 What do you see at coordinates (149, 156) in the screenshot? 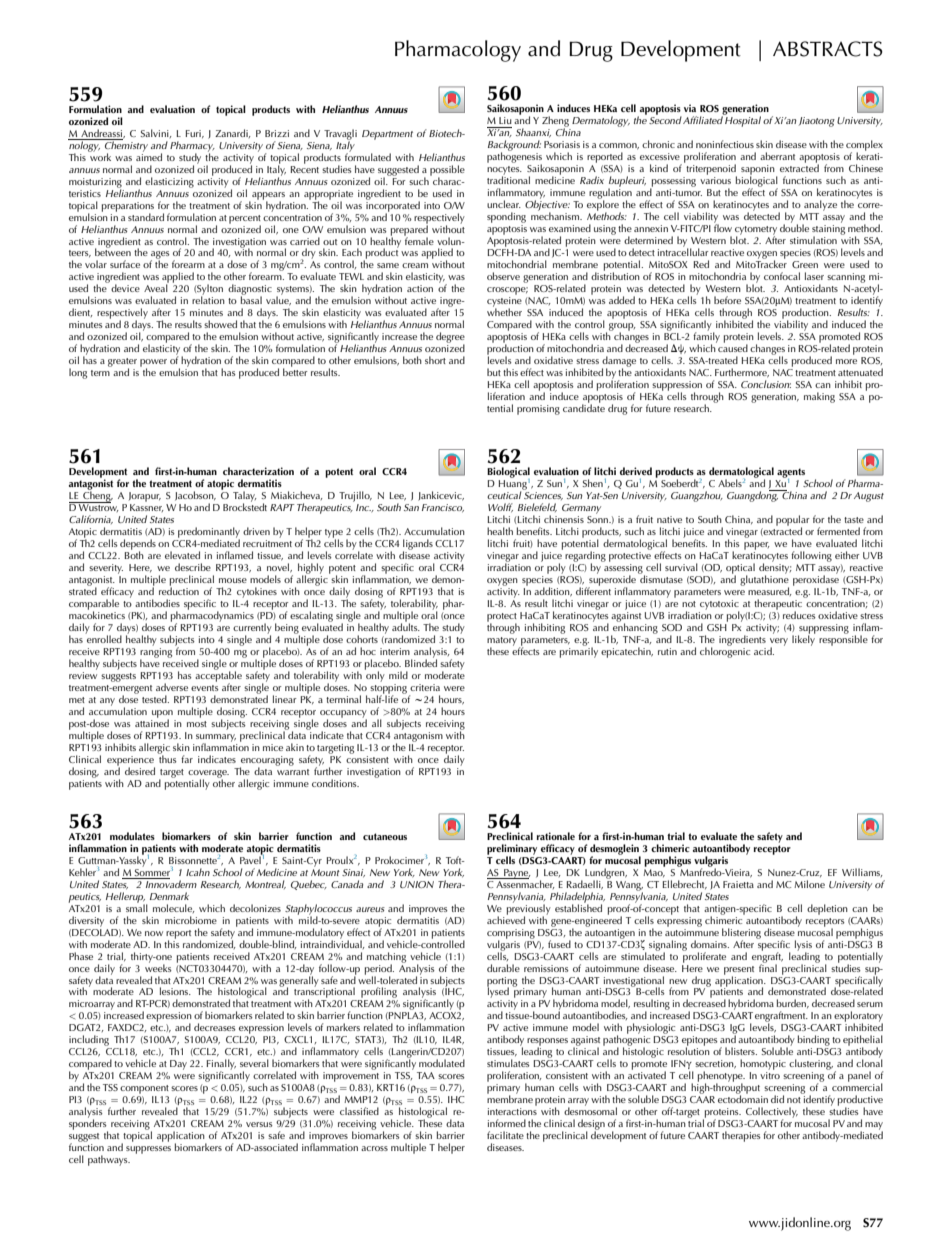
I see `aimed` at bounding box center [149, 156].
